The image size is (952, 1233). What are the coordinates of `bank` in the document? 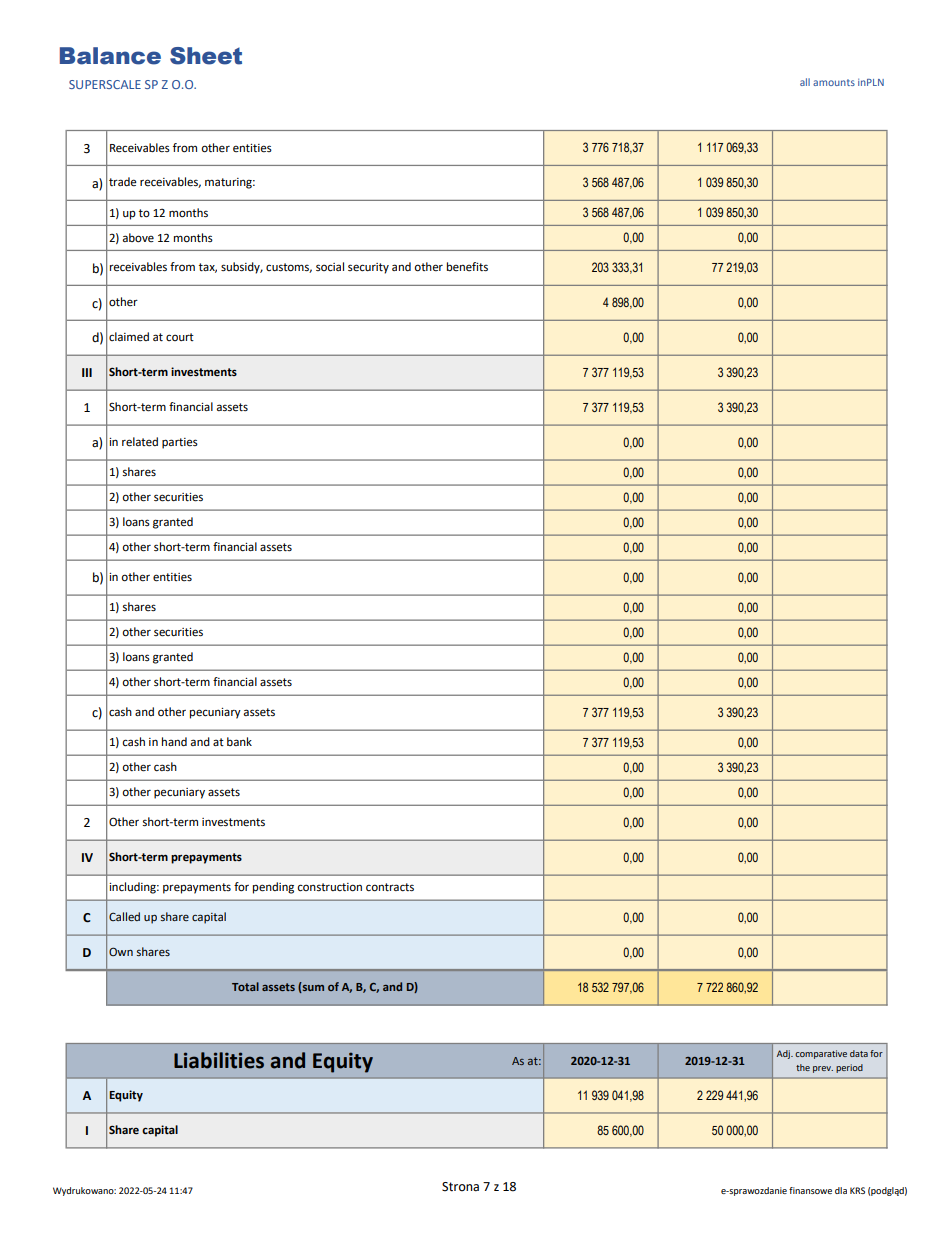 It's located at (239, 741).
